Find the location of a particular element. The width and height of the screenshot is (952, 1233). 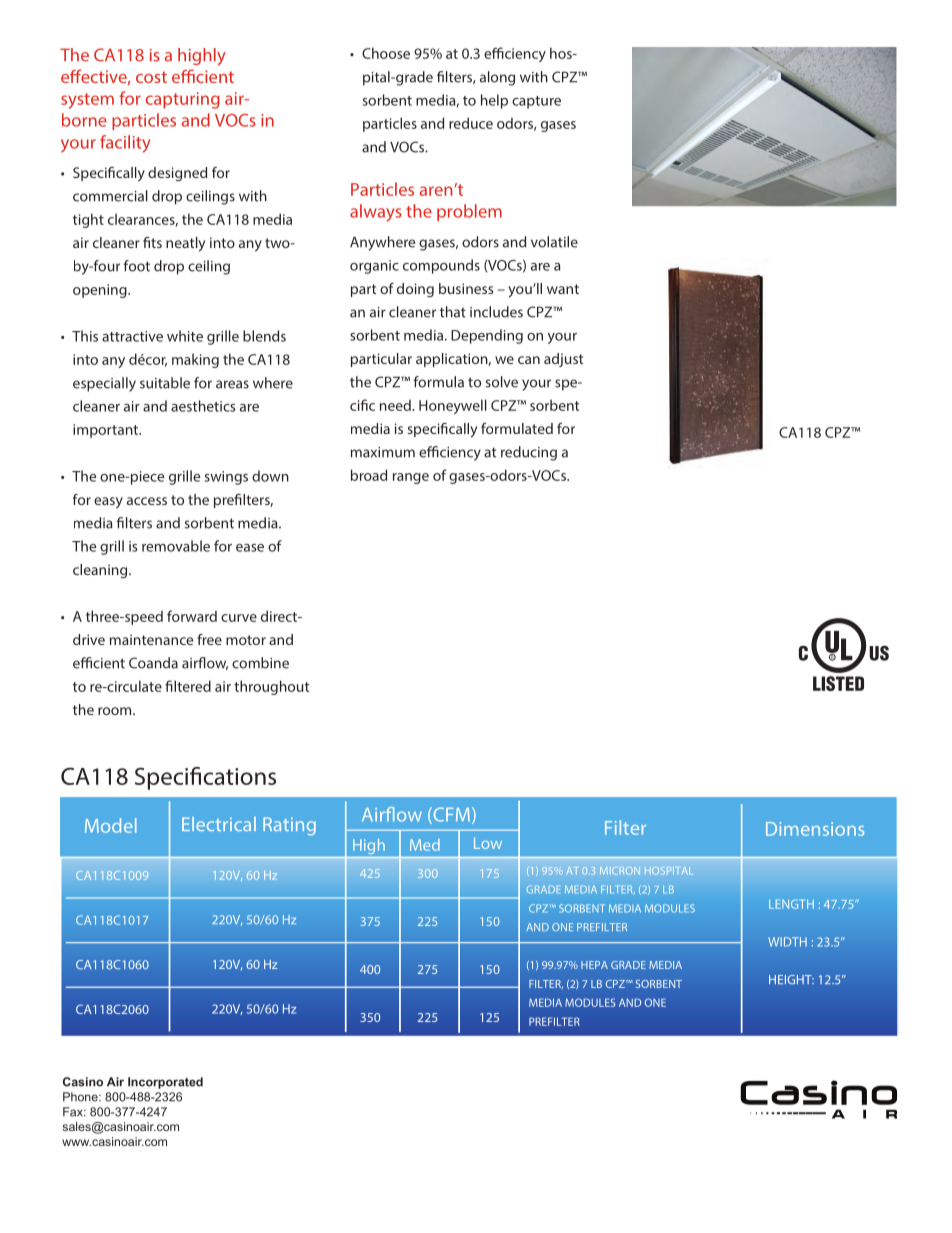

CFM is located at coordinates (450, 815).
